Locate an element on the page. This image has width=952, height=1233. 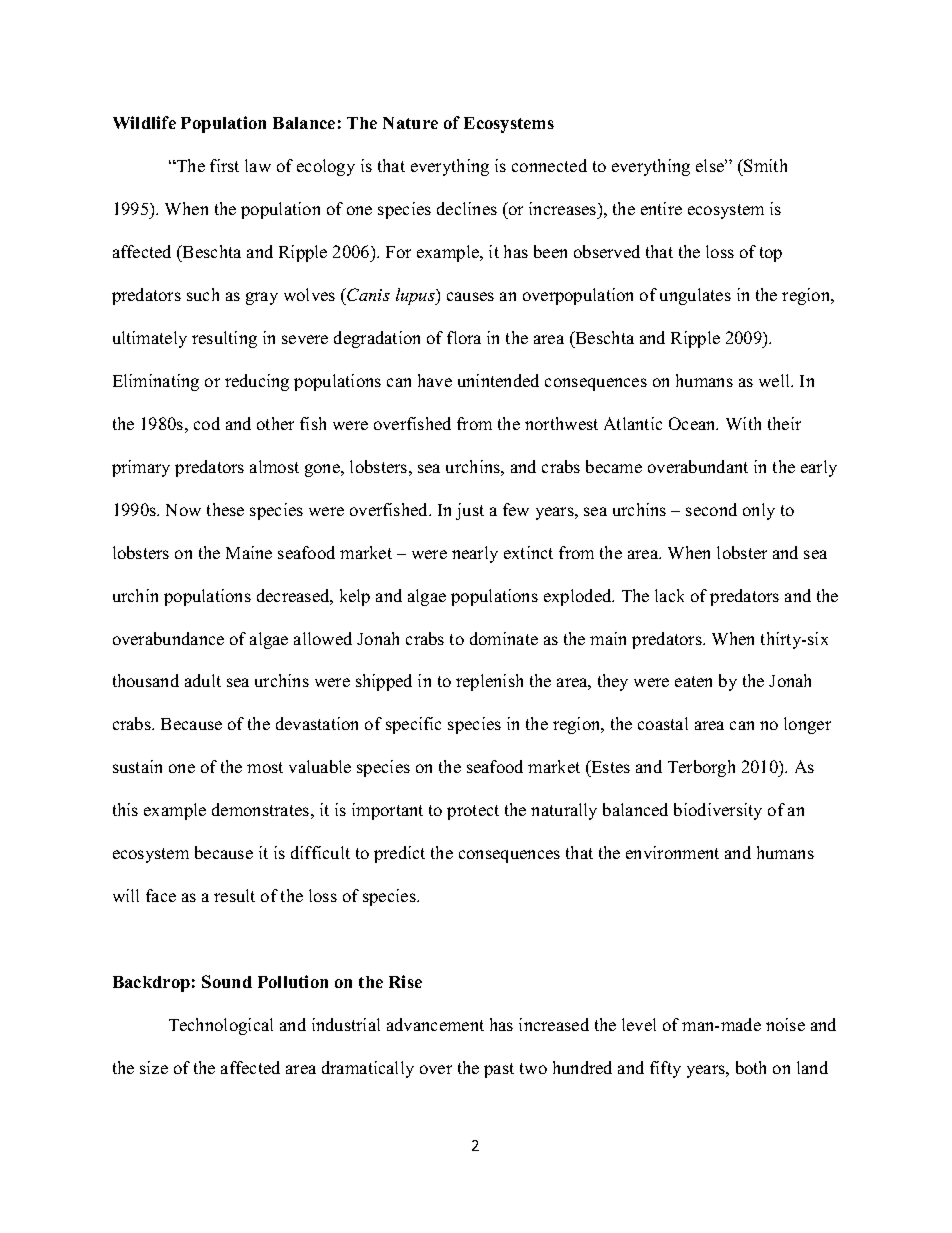
lack is located at coordinates (669, 595).
